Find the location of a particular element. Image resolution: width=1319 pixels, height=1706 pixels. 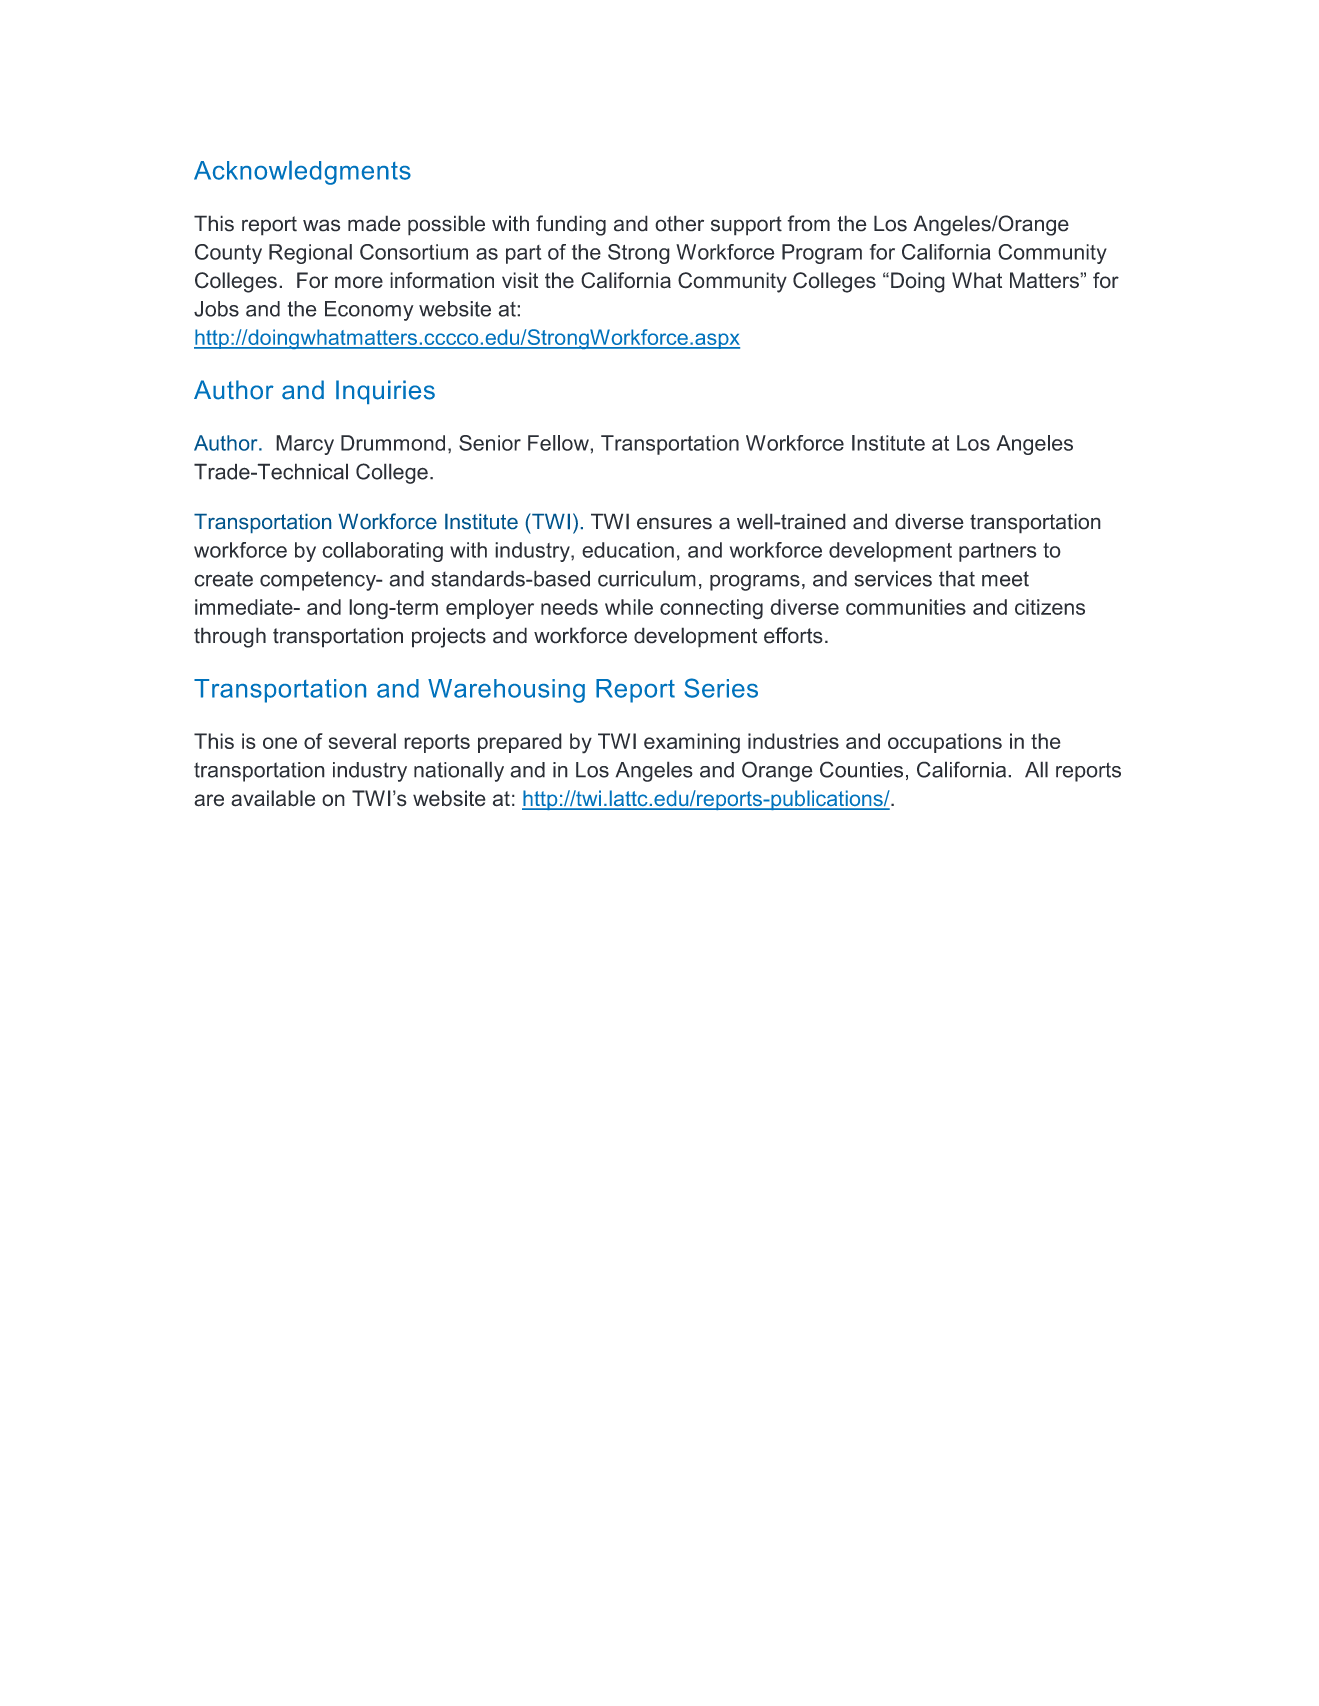

available is located at coordinates (273, 798).
